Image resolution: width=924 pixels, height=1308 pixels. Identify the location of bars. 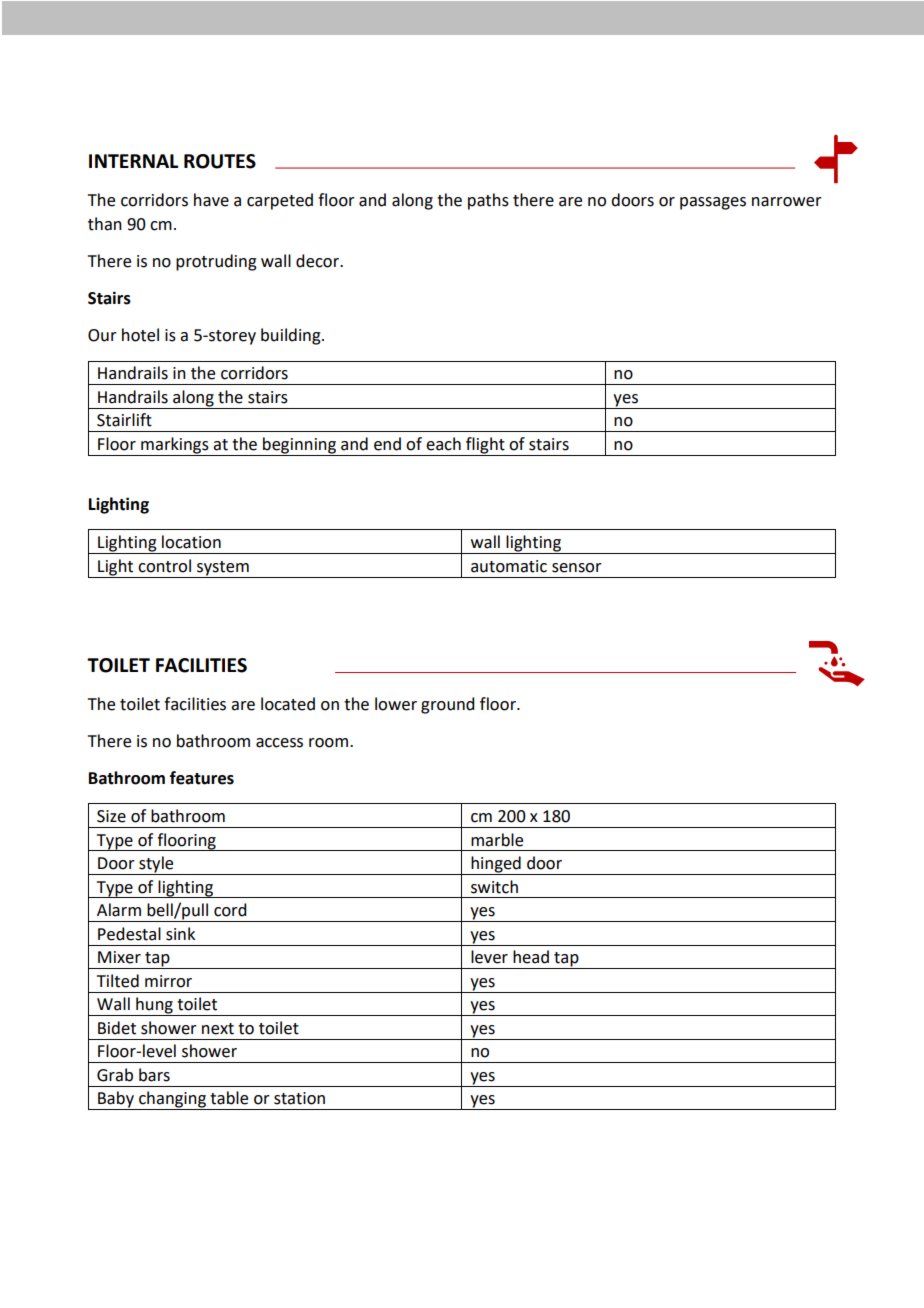
(154, 1075).
